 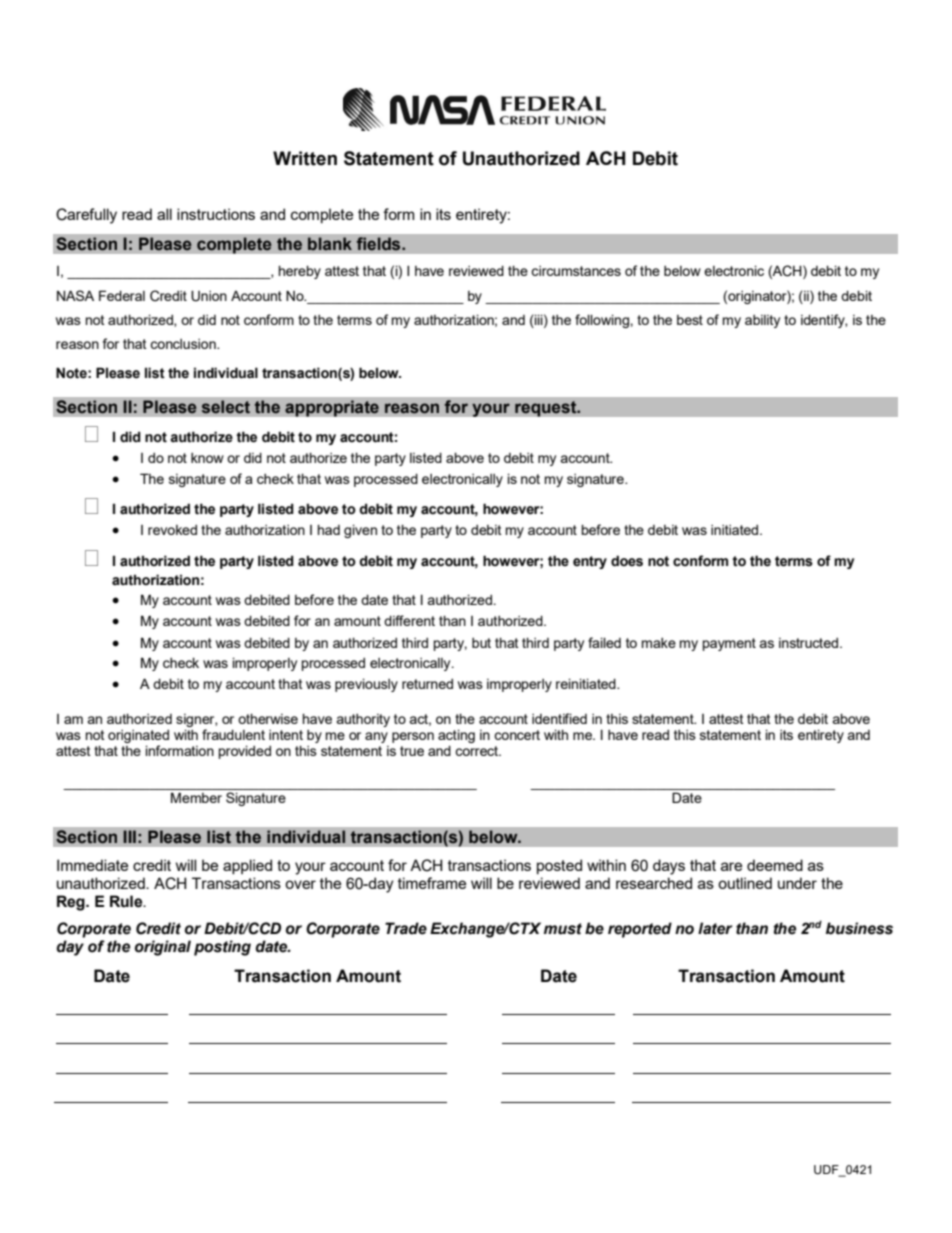 I want to click on Written, so click(x=305, y=158).
